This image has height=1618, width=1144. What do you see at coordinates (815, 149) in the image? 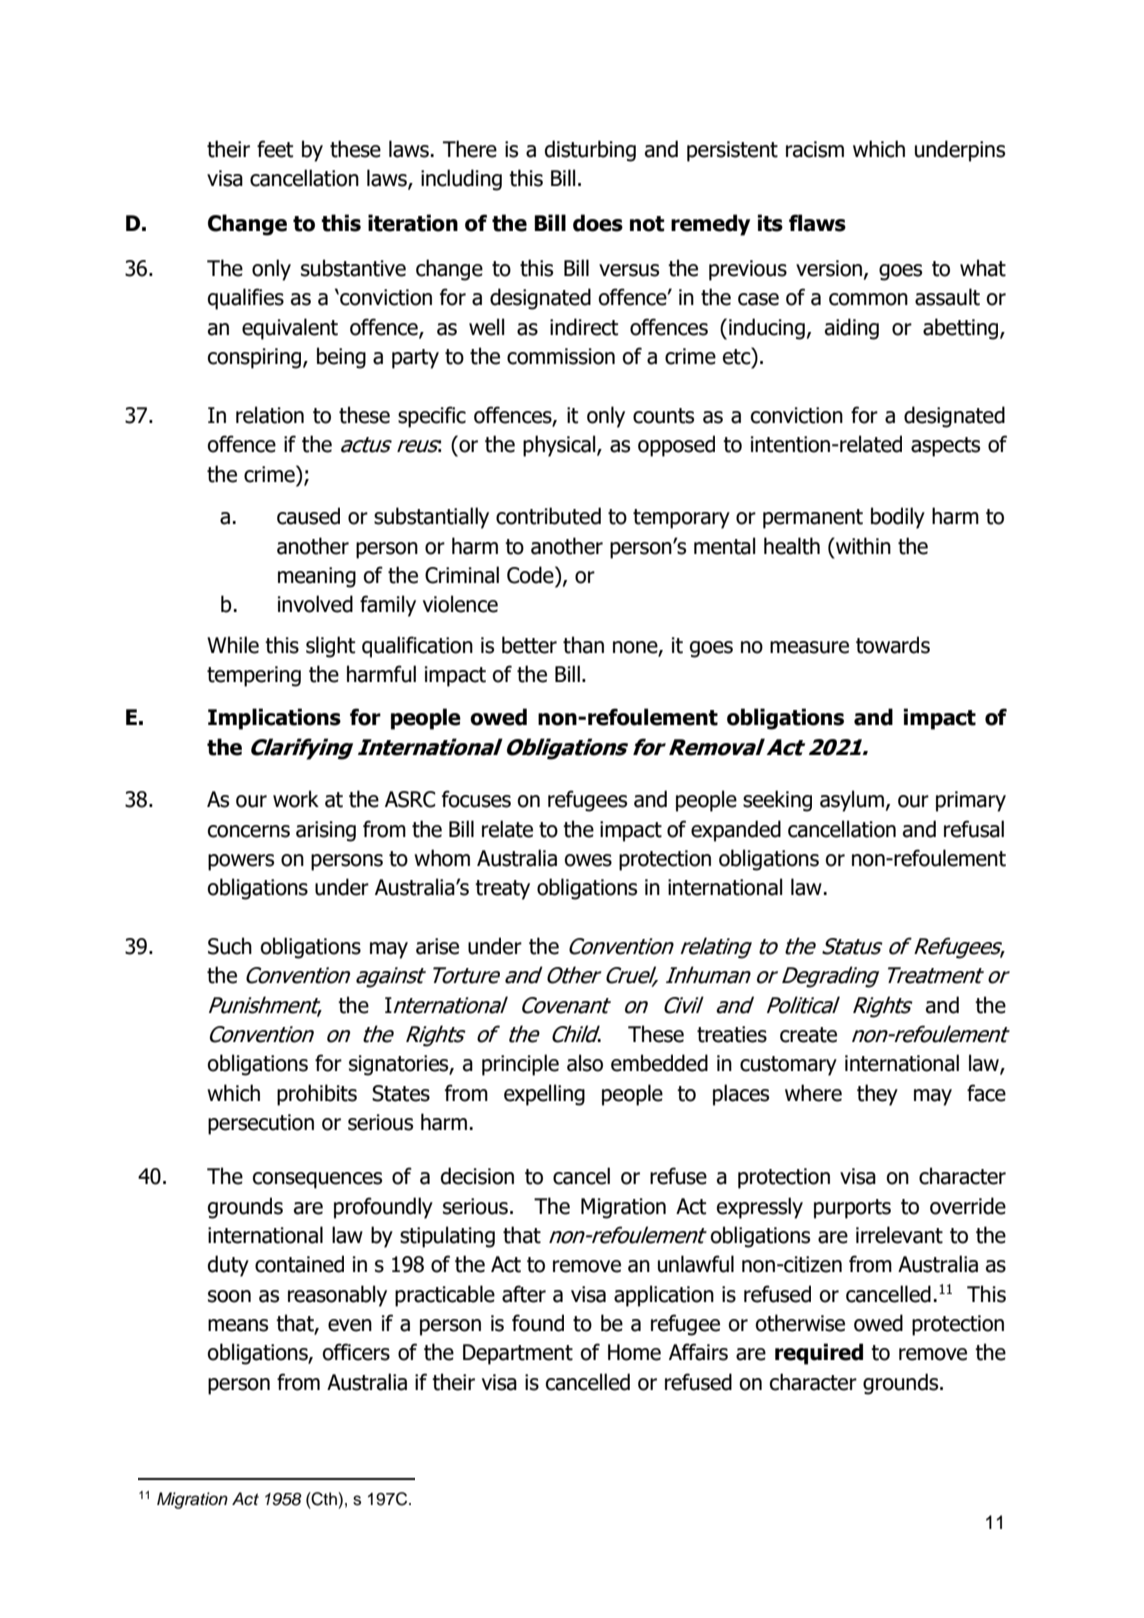
I see `racism` at bounding box center [815, 149].
